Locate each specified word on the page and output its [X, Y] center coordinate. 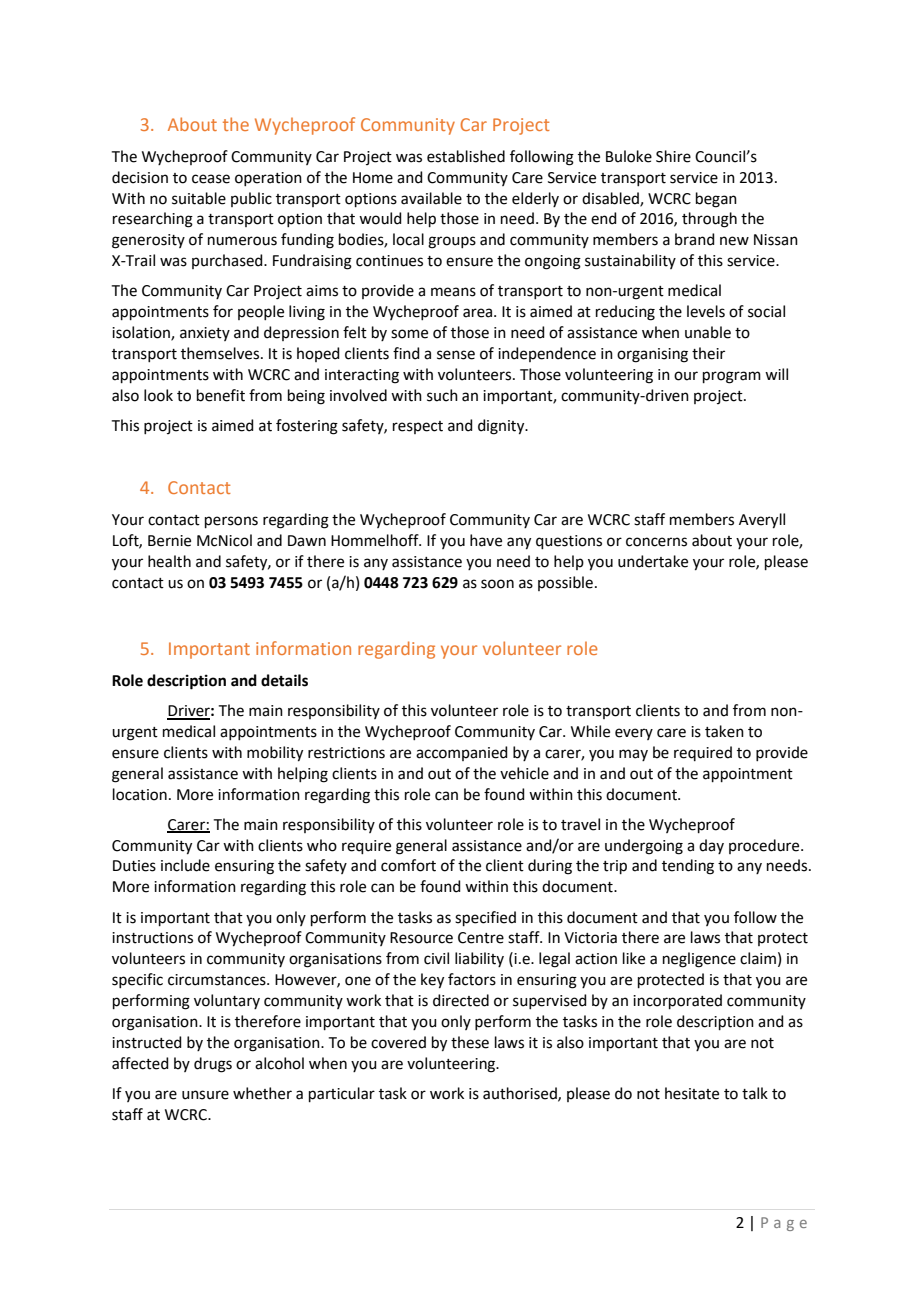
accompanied [462, 753]
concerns [656, 542]
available [431, 198]
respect [418, 427]
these [470, 1042]
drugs [213, 1065]
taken [724, 731]
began [716, 200]
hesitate [692, 1093]
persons [231, 522]
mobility [275, 754]
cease [211, 179]
